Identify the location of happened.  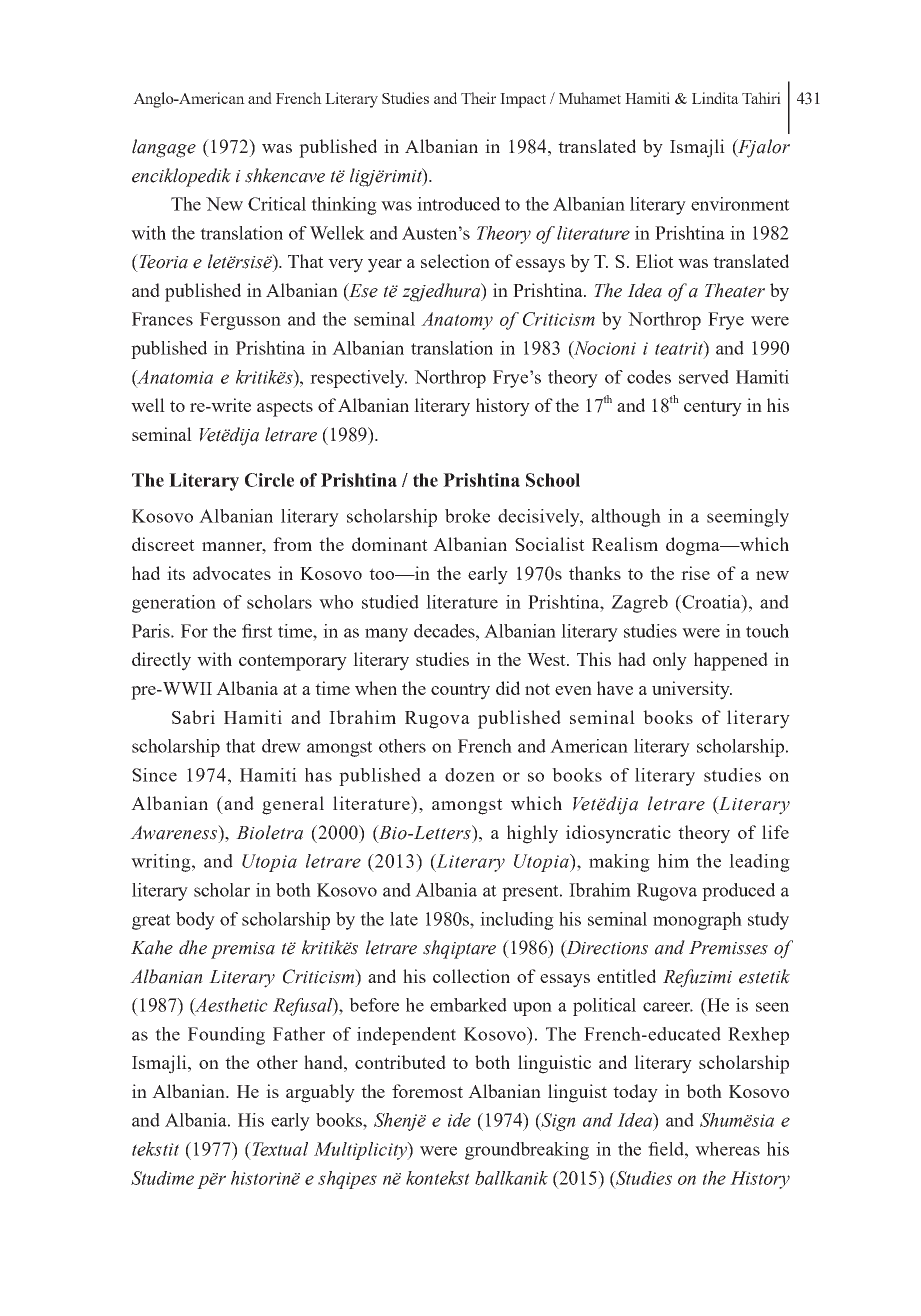
(731, 661).
